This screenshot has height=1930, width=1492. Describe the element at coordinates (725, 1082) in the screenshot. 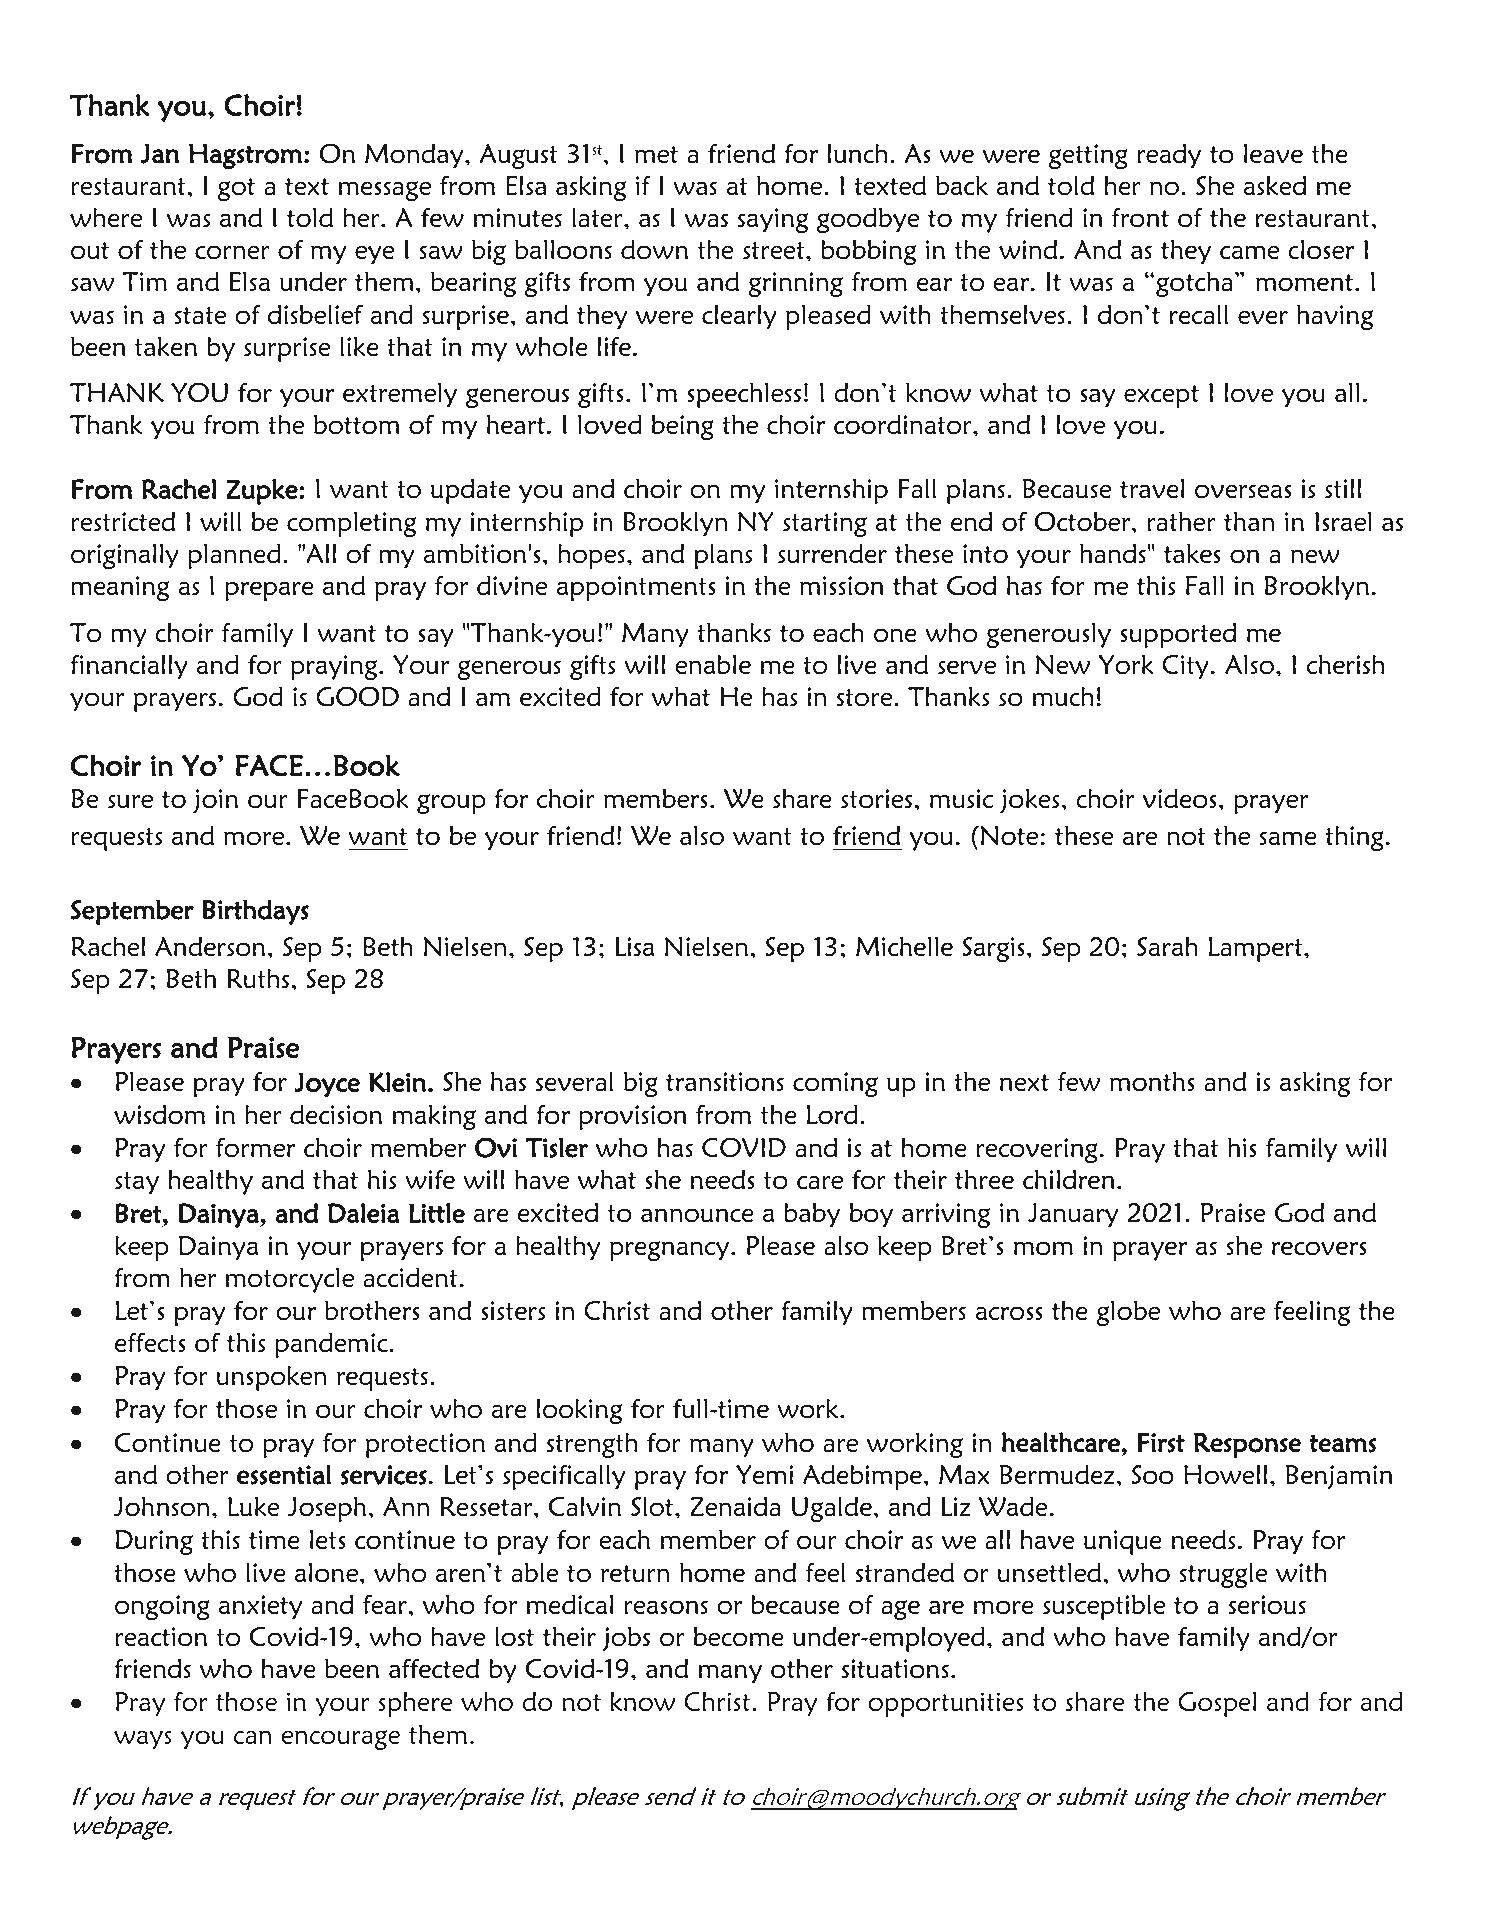

I see `transitions` at that location.
